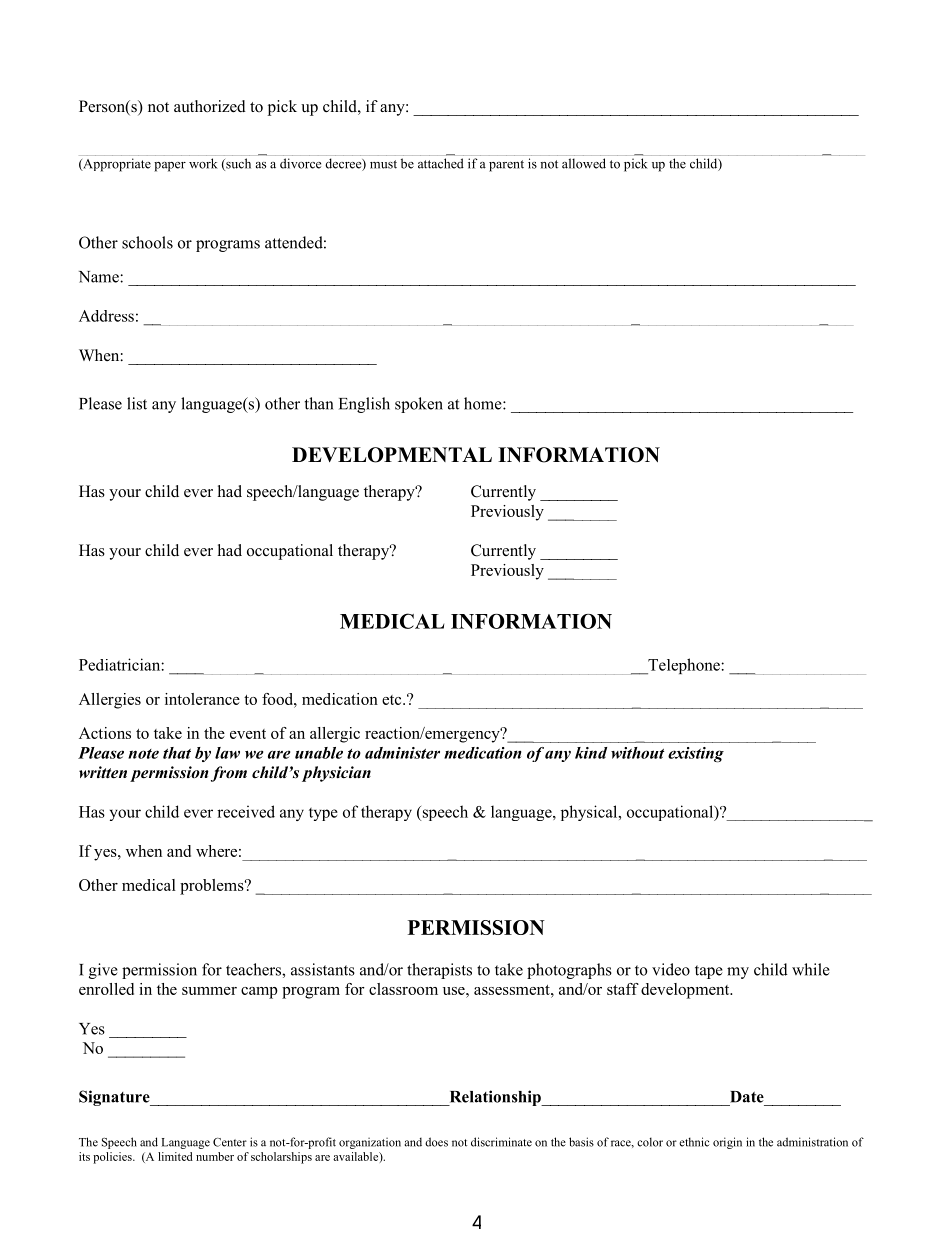  I want to click on tape, so click(709, 972).
